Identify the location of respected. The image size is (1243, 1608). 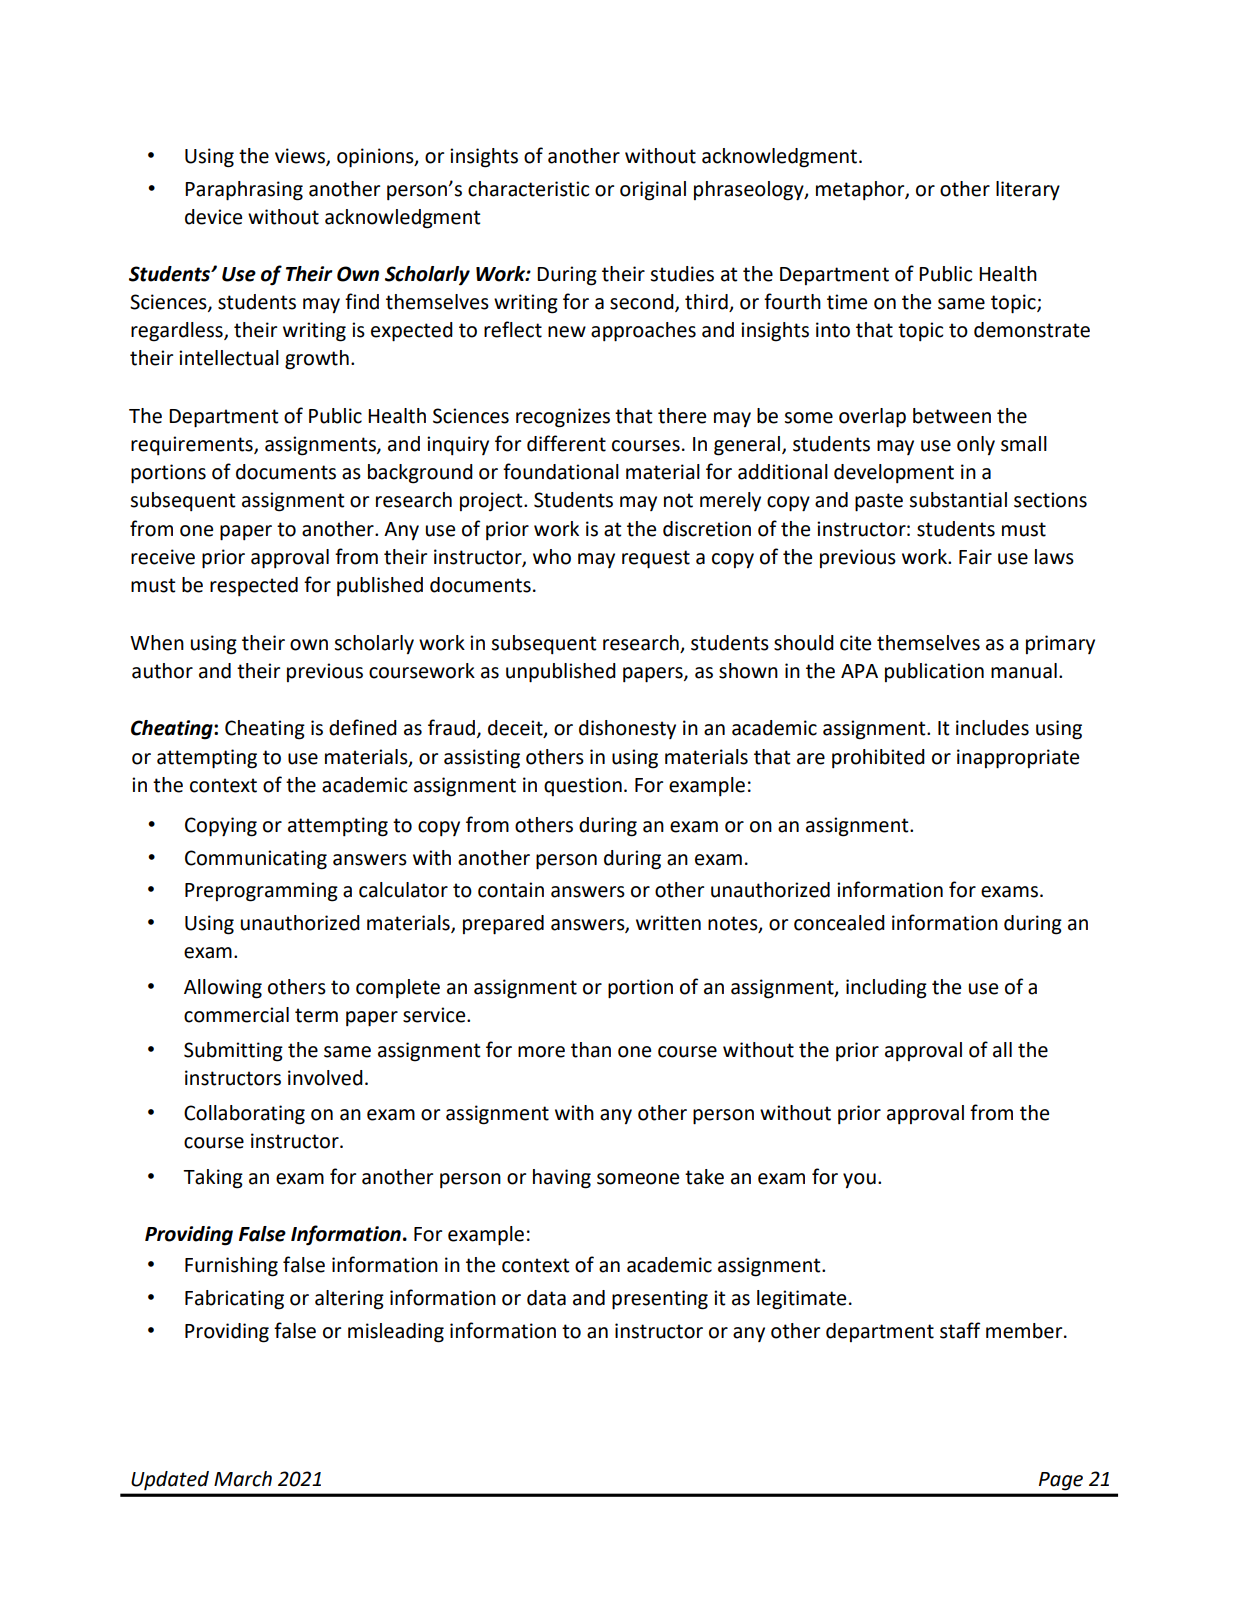
(254, 587).
